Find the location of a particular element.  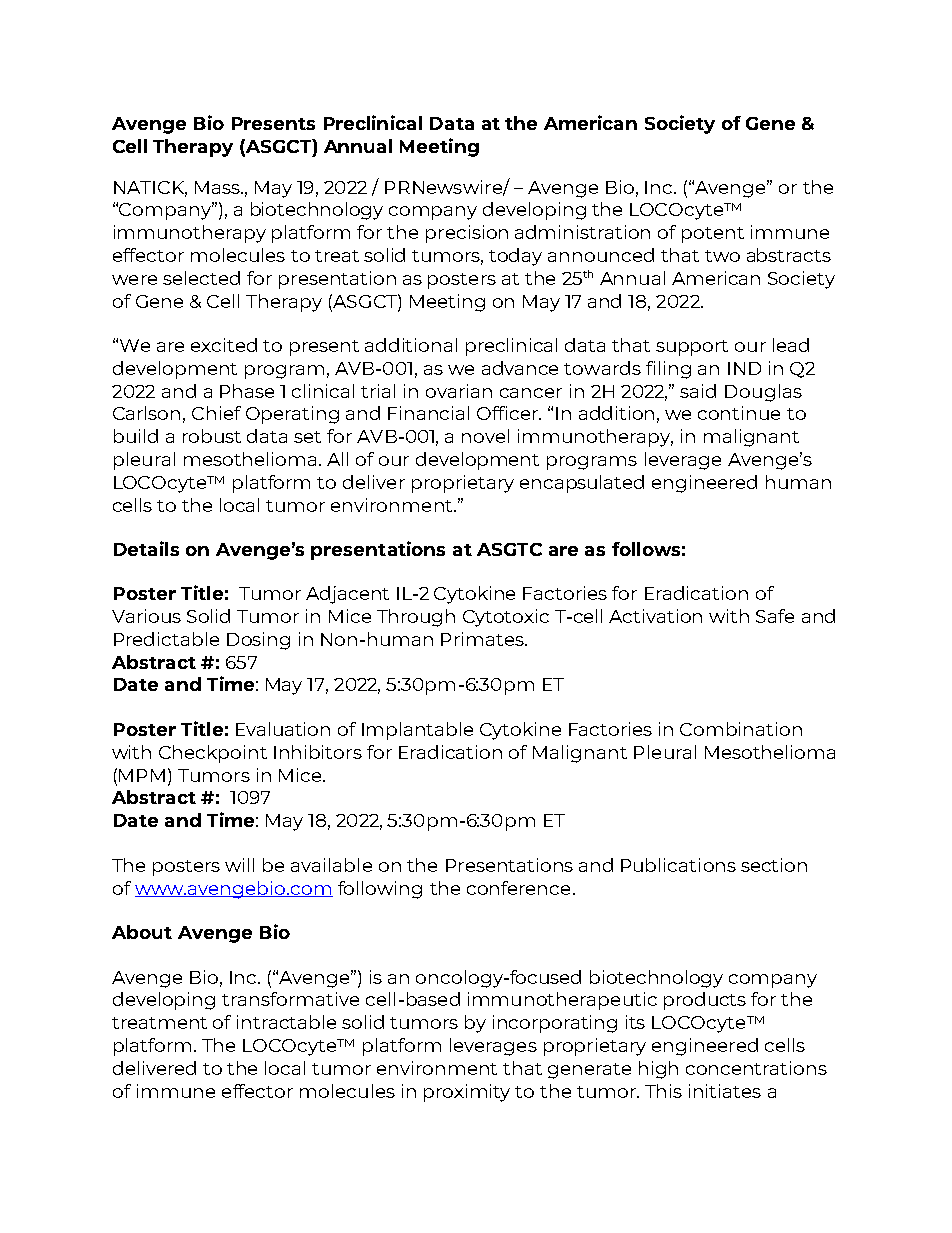

intractable is located at coordinates (286, 1022).
